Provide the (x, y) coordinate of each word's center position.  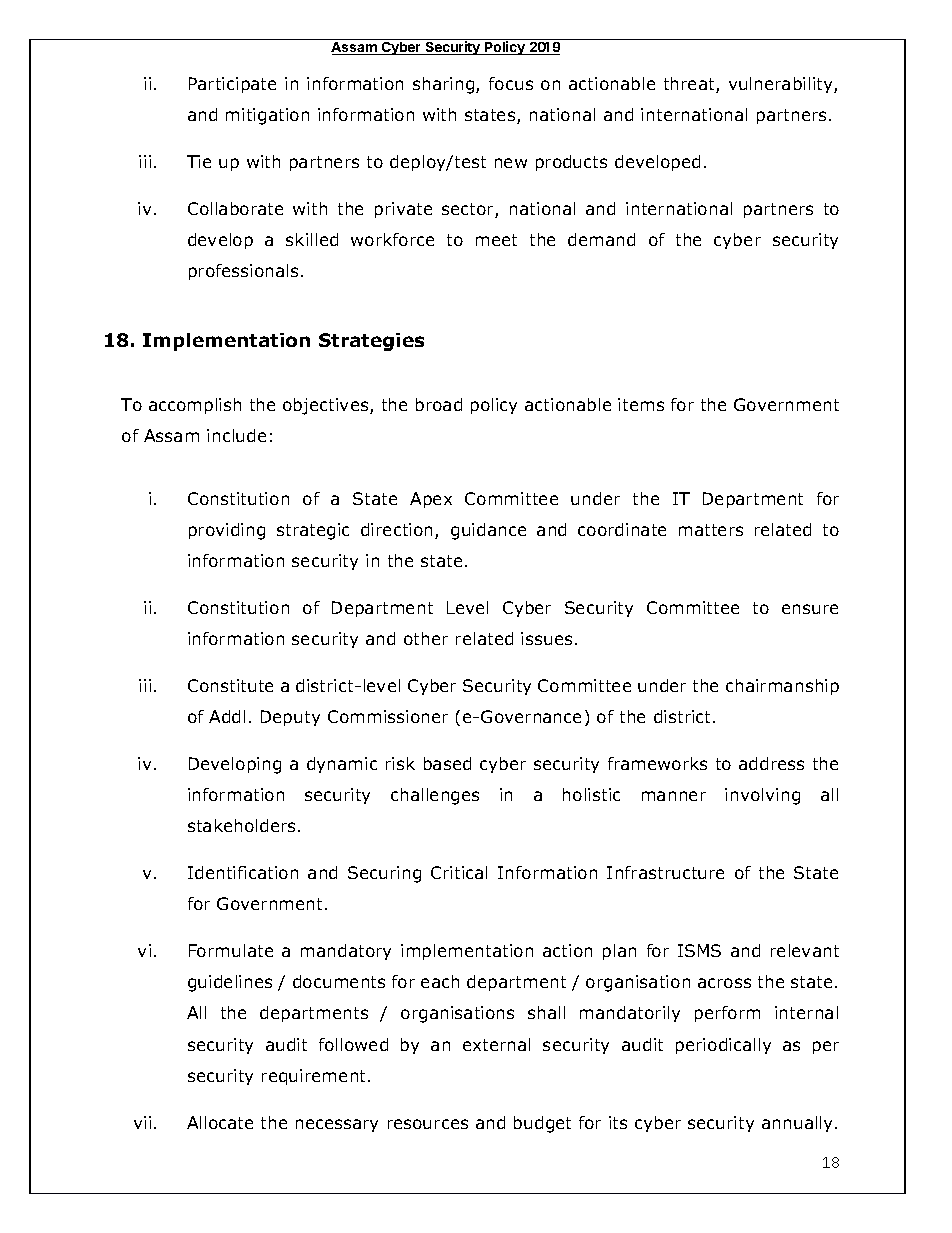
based (447, 763)
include (236, 435)
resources (428, 1124)
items (641, 404)
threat (690, 85)
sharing (445, 85)
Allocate (220, 1122)
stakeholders (241, 825)
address (771, 763)
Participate (232, 85)
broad (439, 404)
